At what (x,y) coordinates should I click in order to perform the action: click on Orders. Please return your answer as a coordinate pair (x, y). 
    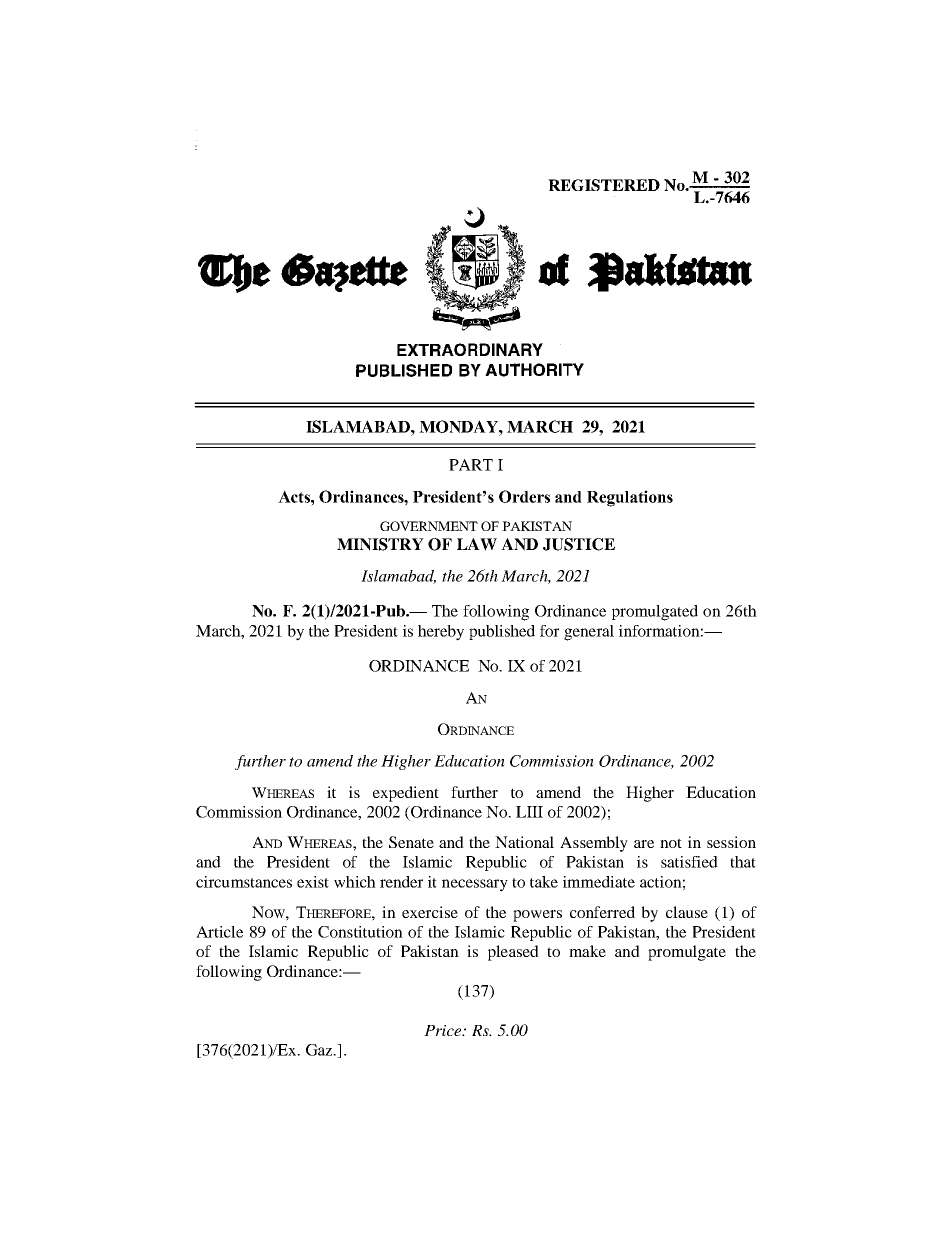
    Looking at the image, I should click on (524, 496).
